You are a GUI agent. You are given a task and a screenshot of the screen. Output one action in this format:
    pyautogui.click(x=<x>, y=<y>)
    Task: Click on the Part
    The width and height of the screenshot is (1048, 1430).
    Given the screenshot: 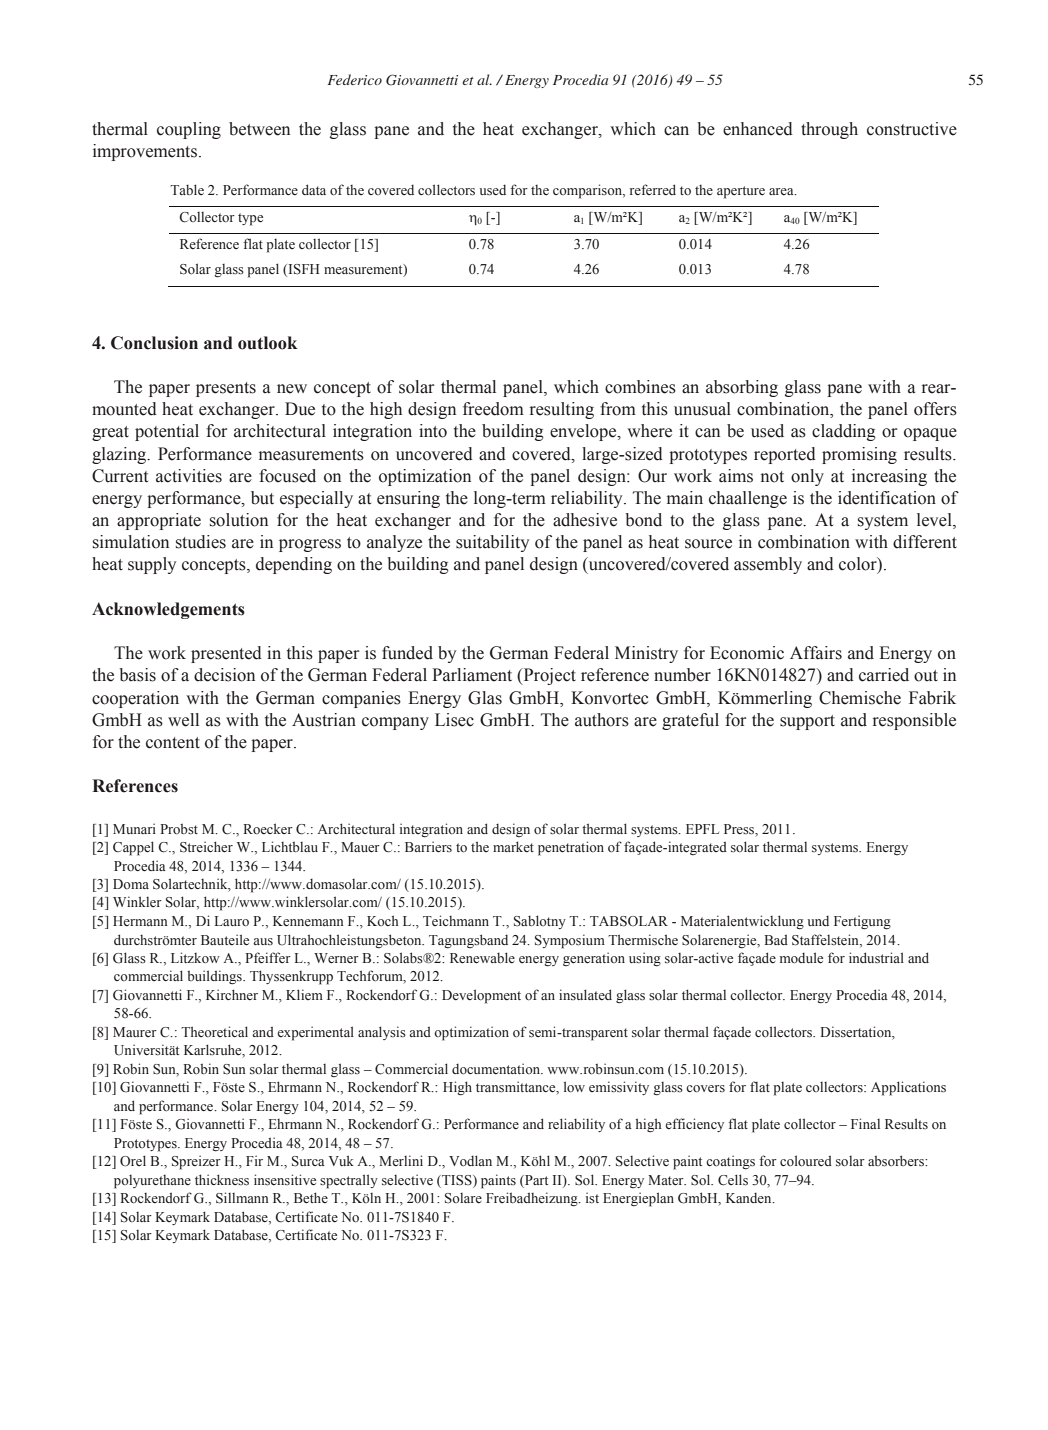 What is the action you would take?
    pyautogui.click(x=535, y=1180)
